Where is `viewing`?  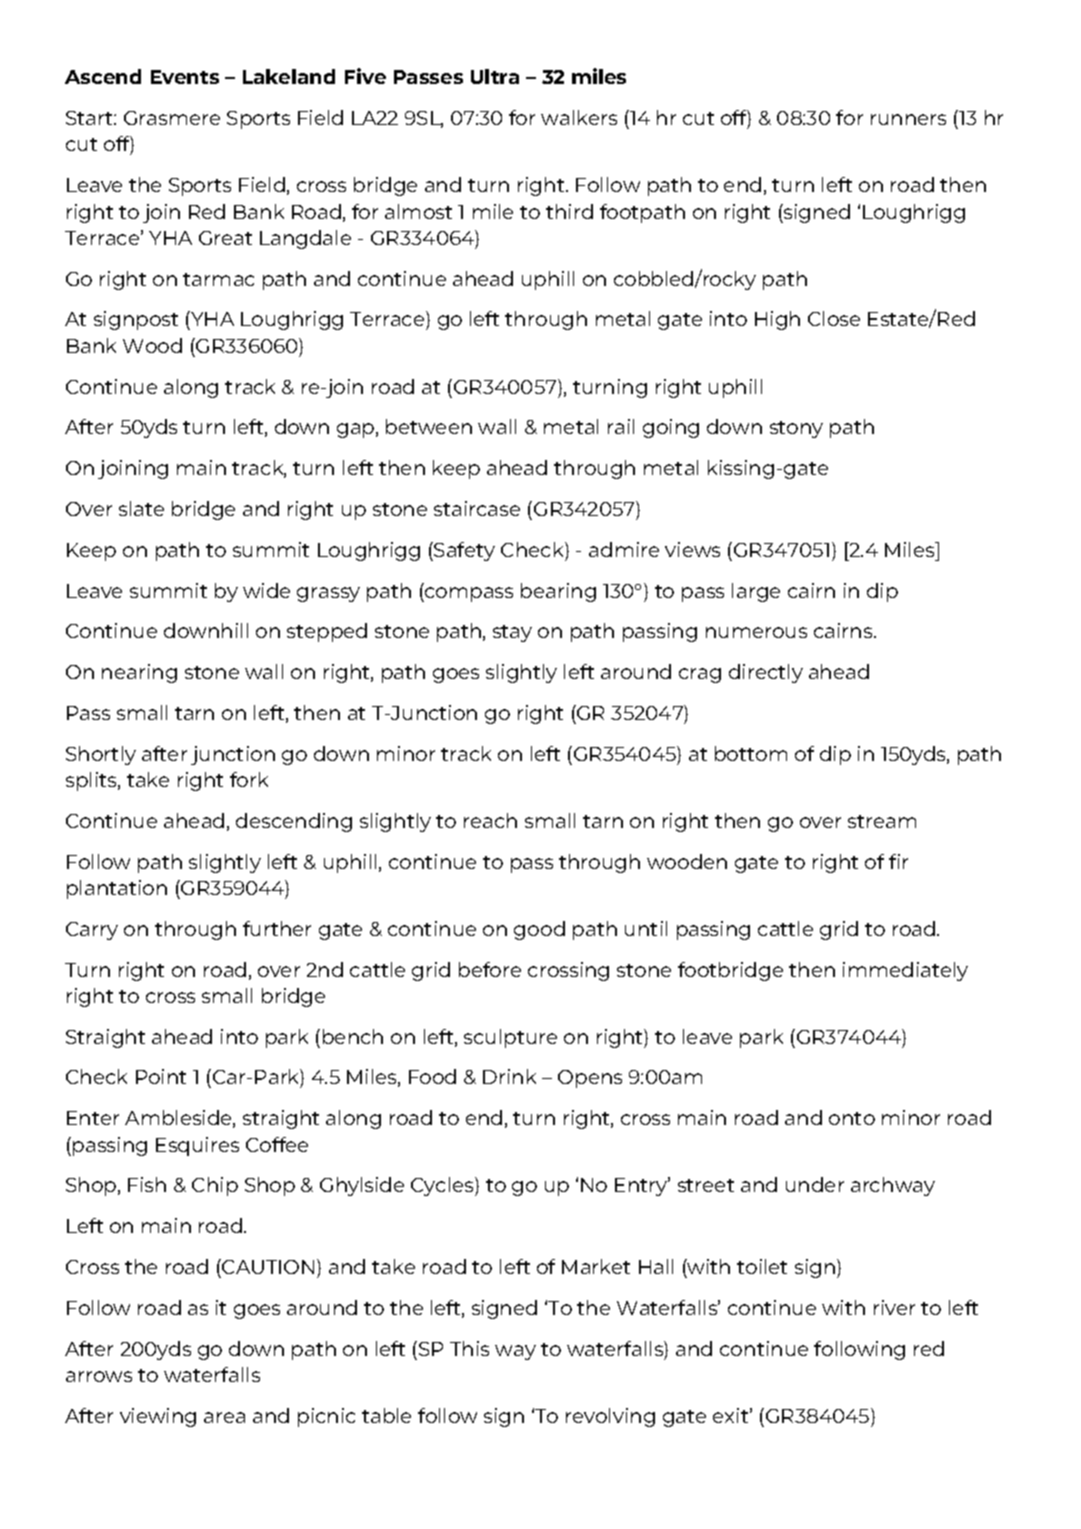 viewing is located at coordinates (158, 1417).
